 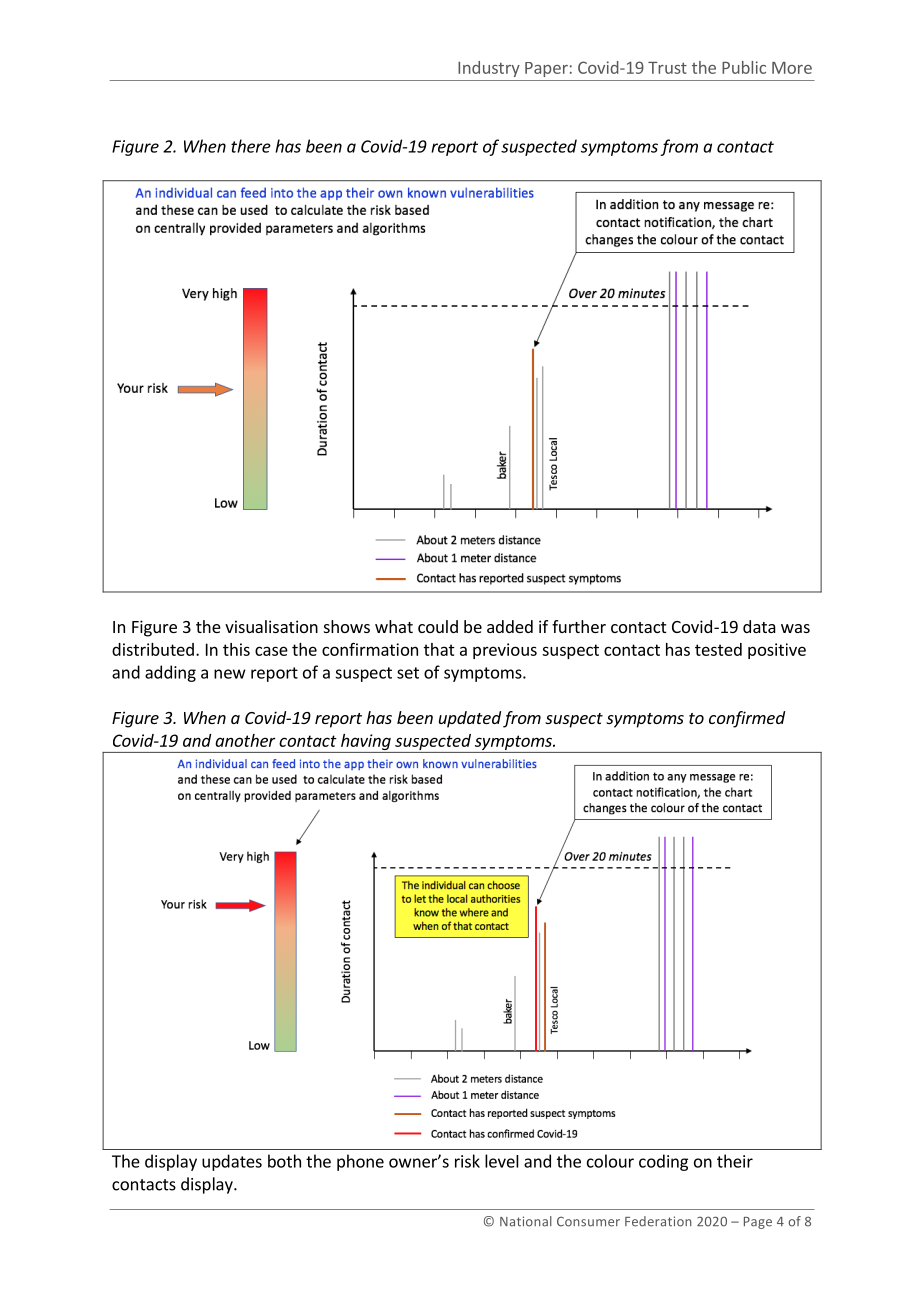 What do you see at coordinates (718, 649) in the page?
I see `tested` at bounding box center [718, 649].
